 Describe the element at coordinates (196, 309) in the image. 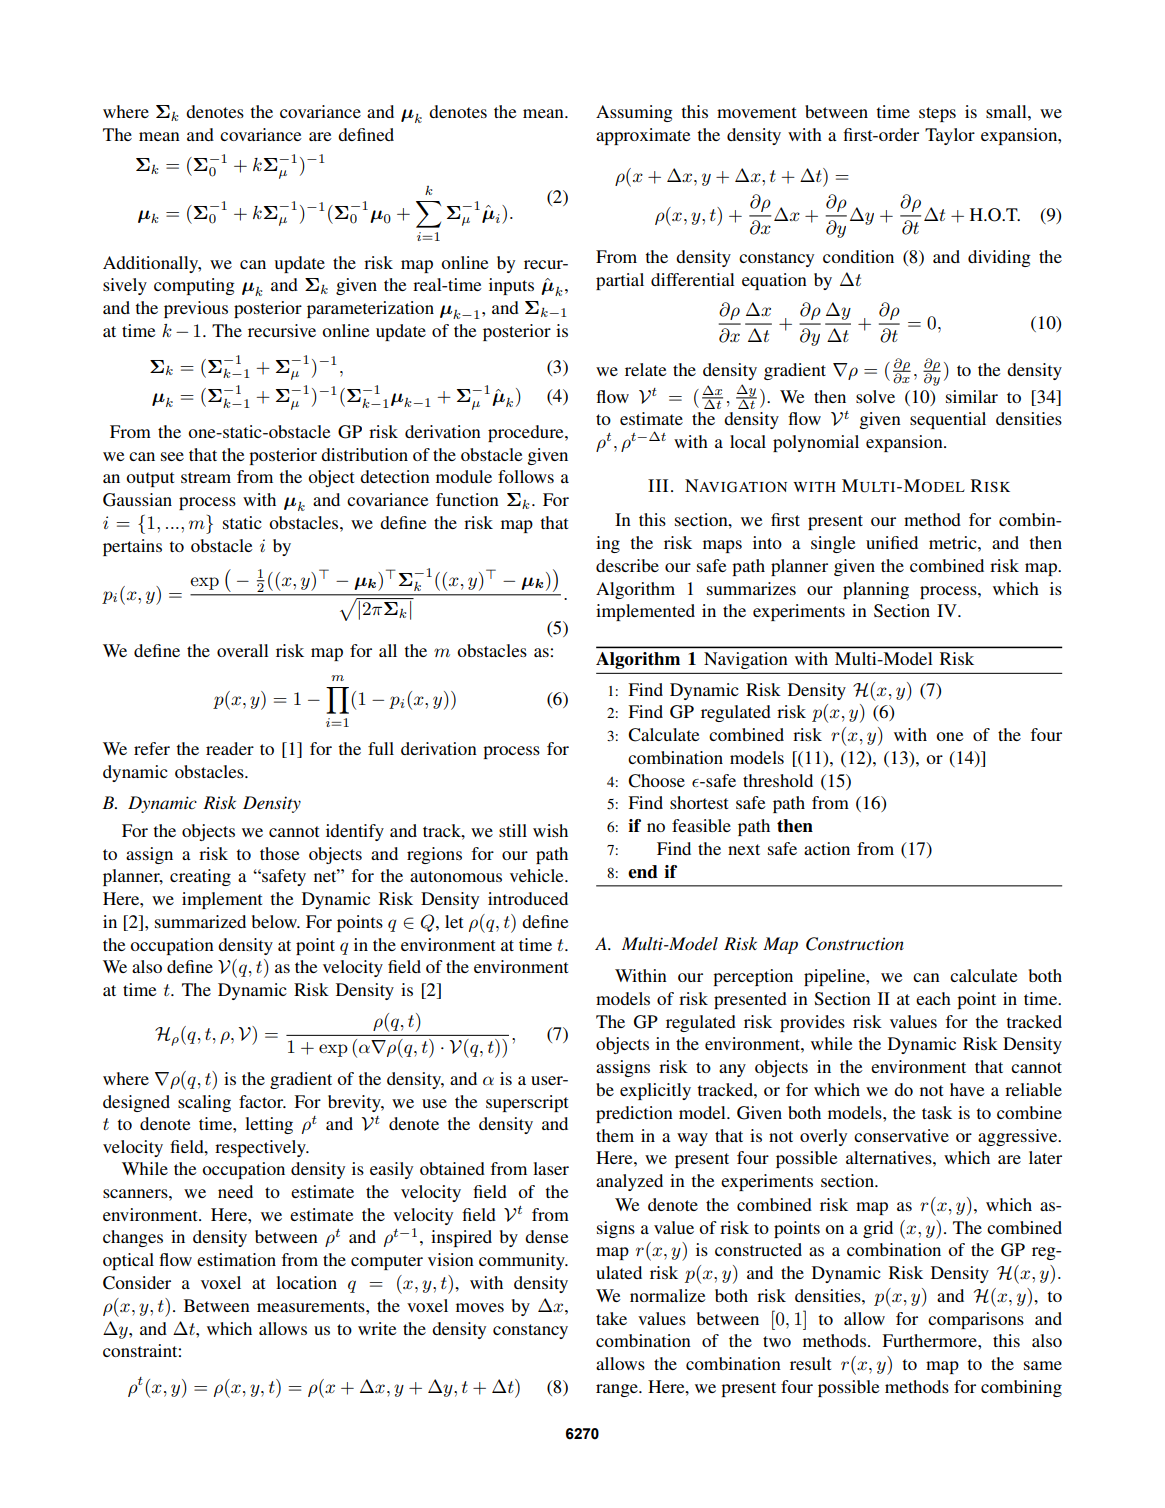

I see `previous` at that location.
